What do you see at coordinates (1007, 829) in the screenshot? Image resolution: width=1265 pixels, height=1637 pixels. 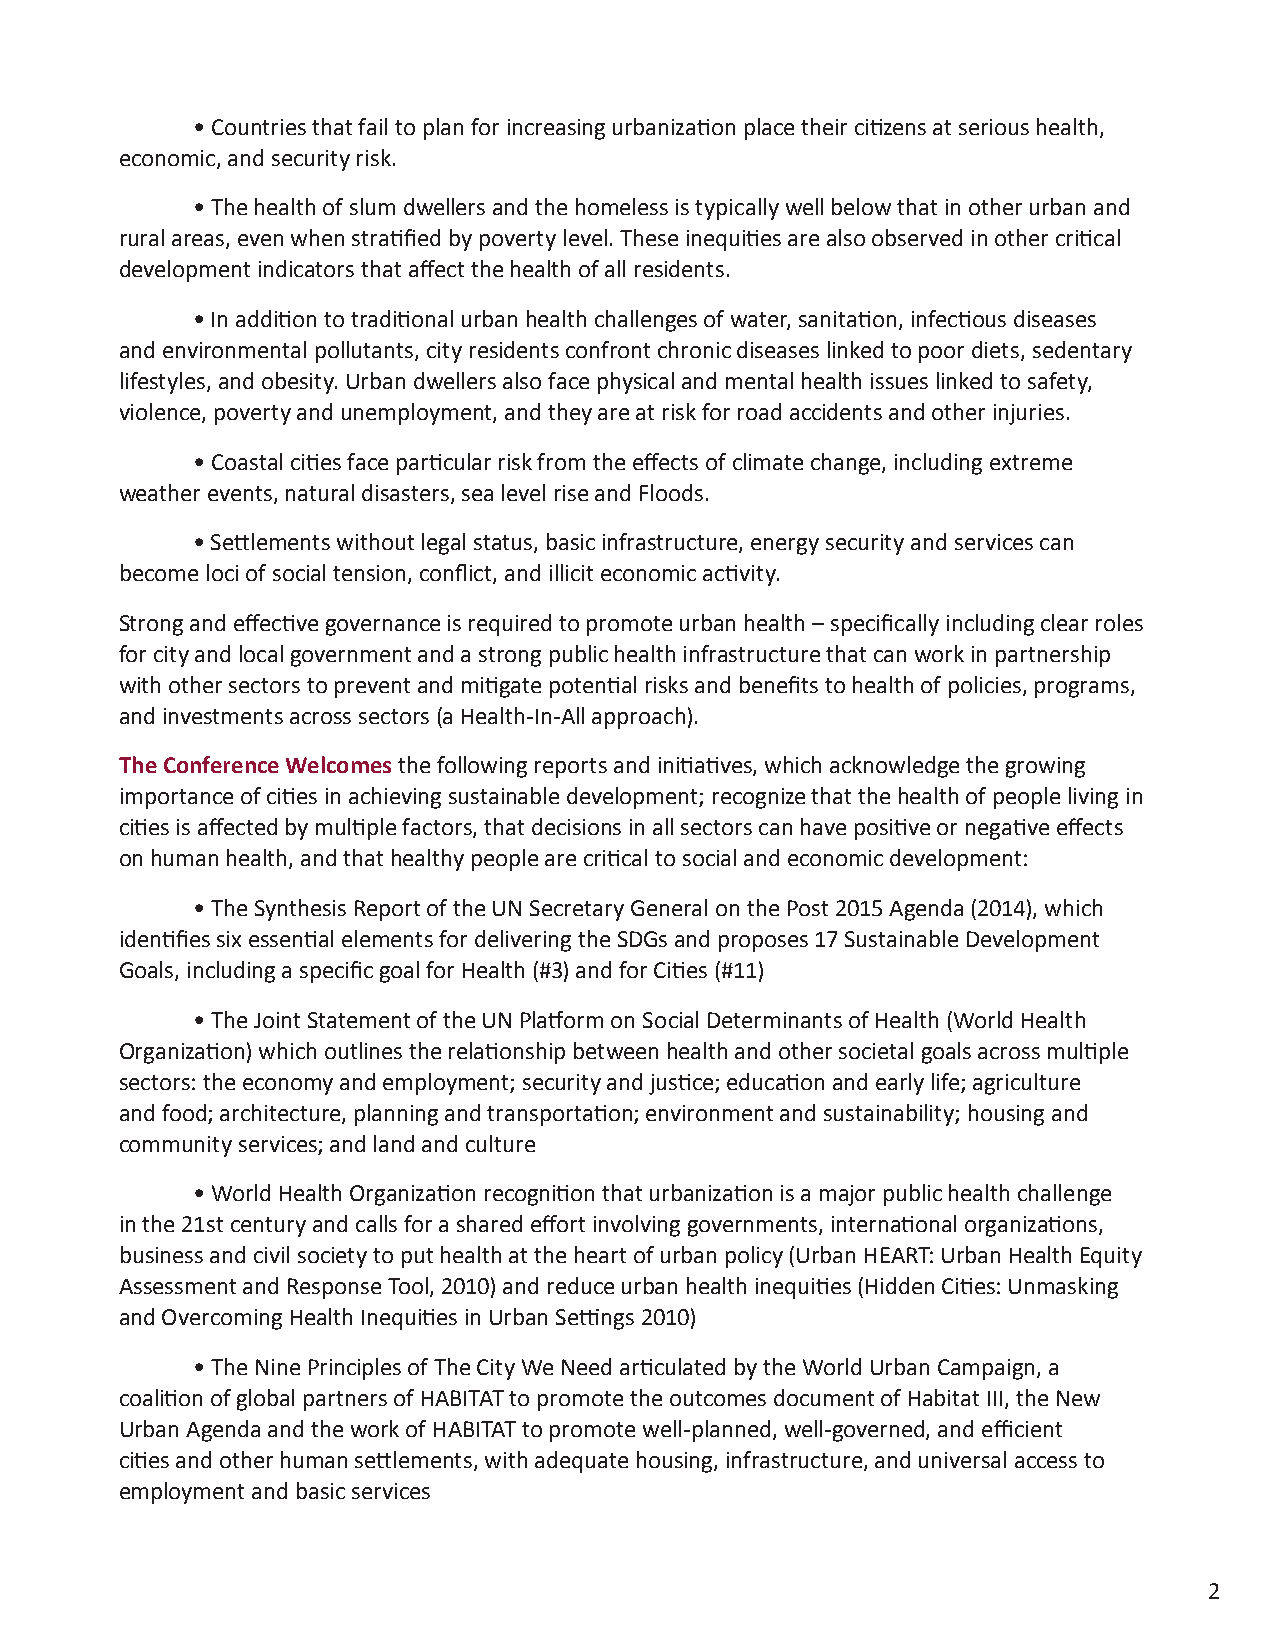 I see `negative` at bounding box center [1007, 829].
